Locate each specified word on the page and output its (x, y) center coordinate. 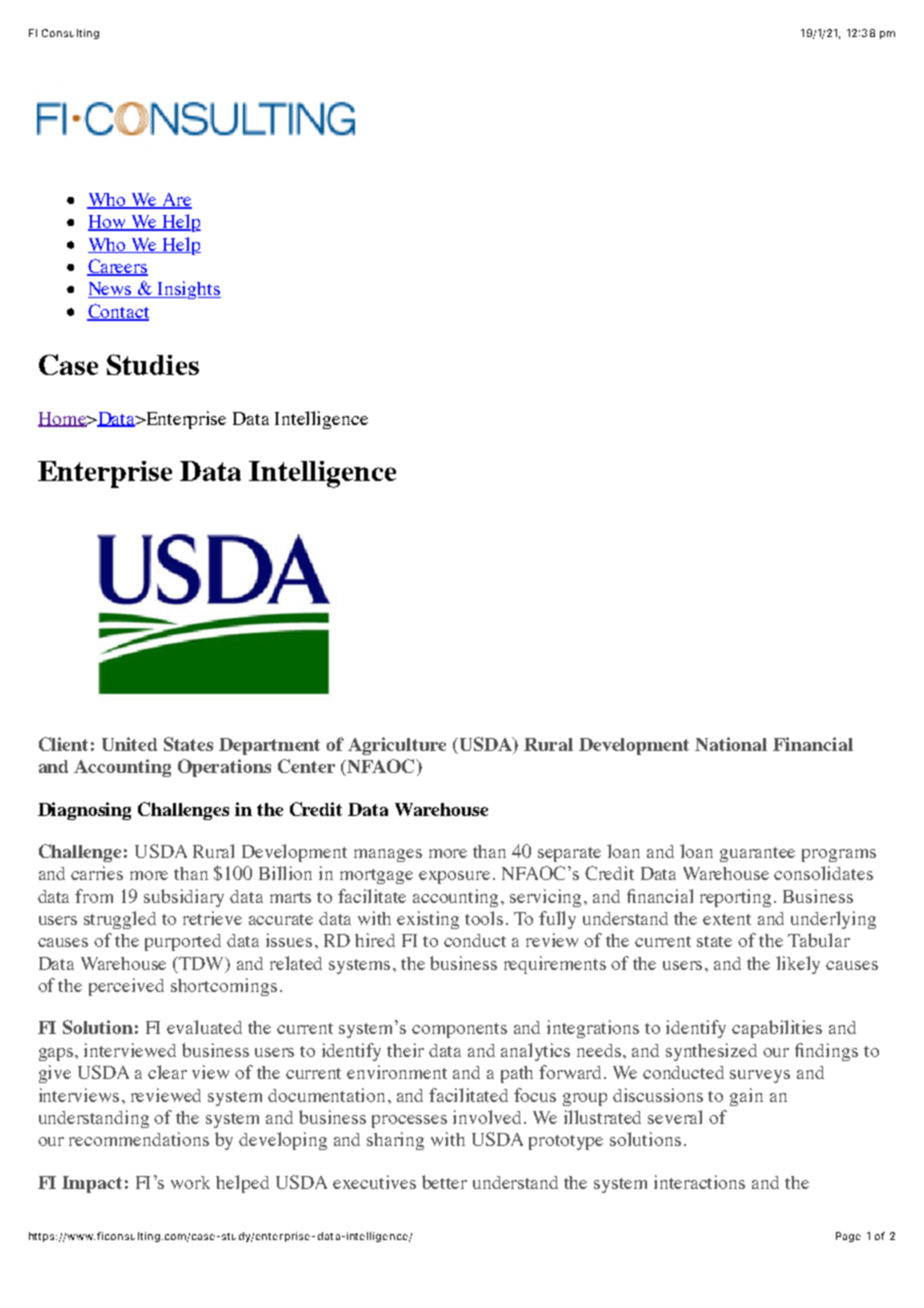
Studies (153, 364)
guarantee (757, 854)
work (190, 1182)
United (129, 744)
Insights (188, 290)
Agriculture (397, 746)
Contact (118, 312)
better (444, 1182)
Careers (117, 267)
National (731, 744)
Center (306, 766)
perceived (126, 987)
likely (798, 965)
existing (428, 920)
